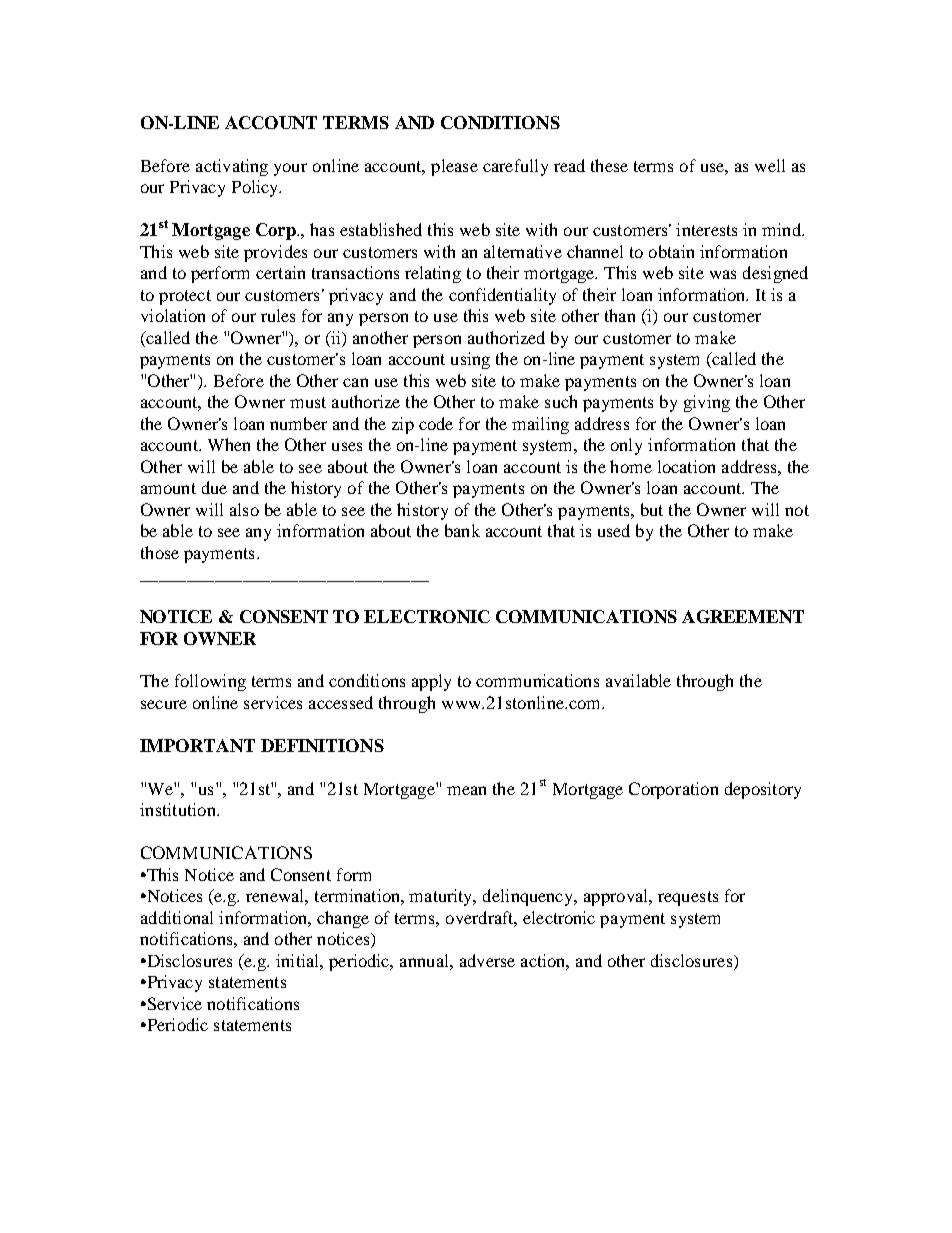 The width and height of the screenshot is (952, 1233). Describe the element at coordinates (436, 423) in the screenshot. I see `code` at that location.
